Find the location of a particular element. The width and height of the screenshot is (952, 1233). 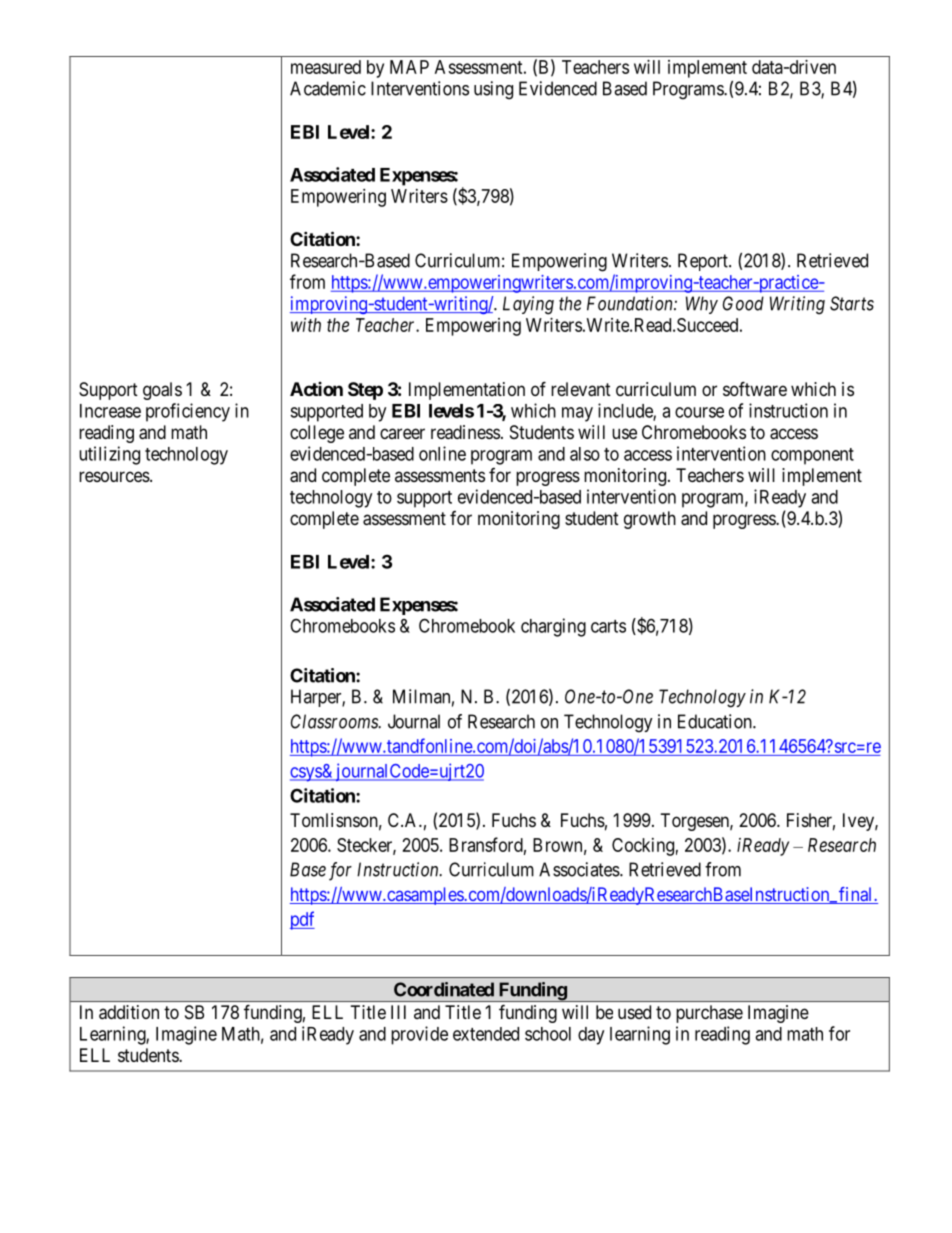

using is located at coordinates (493, 90).
